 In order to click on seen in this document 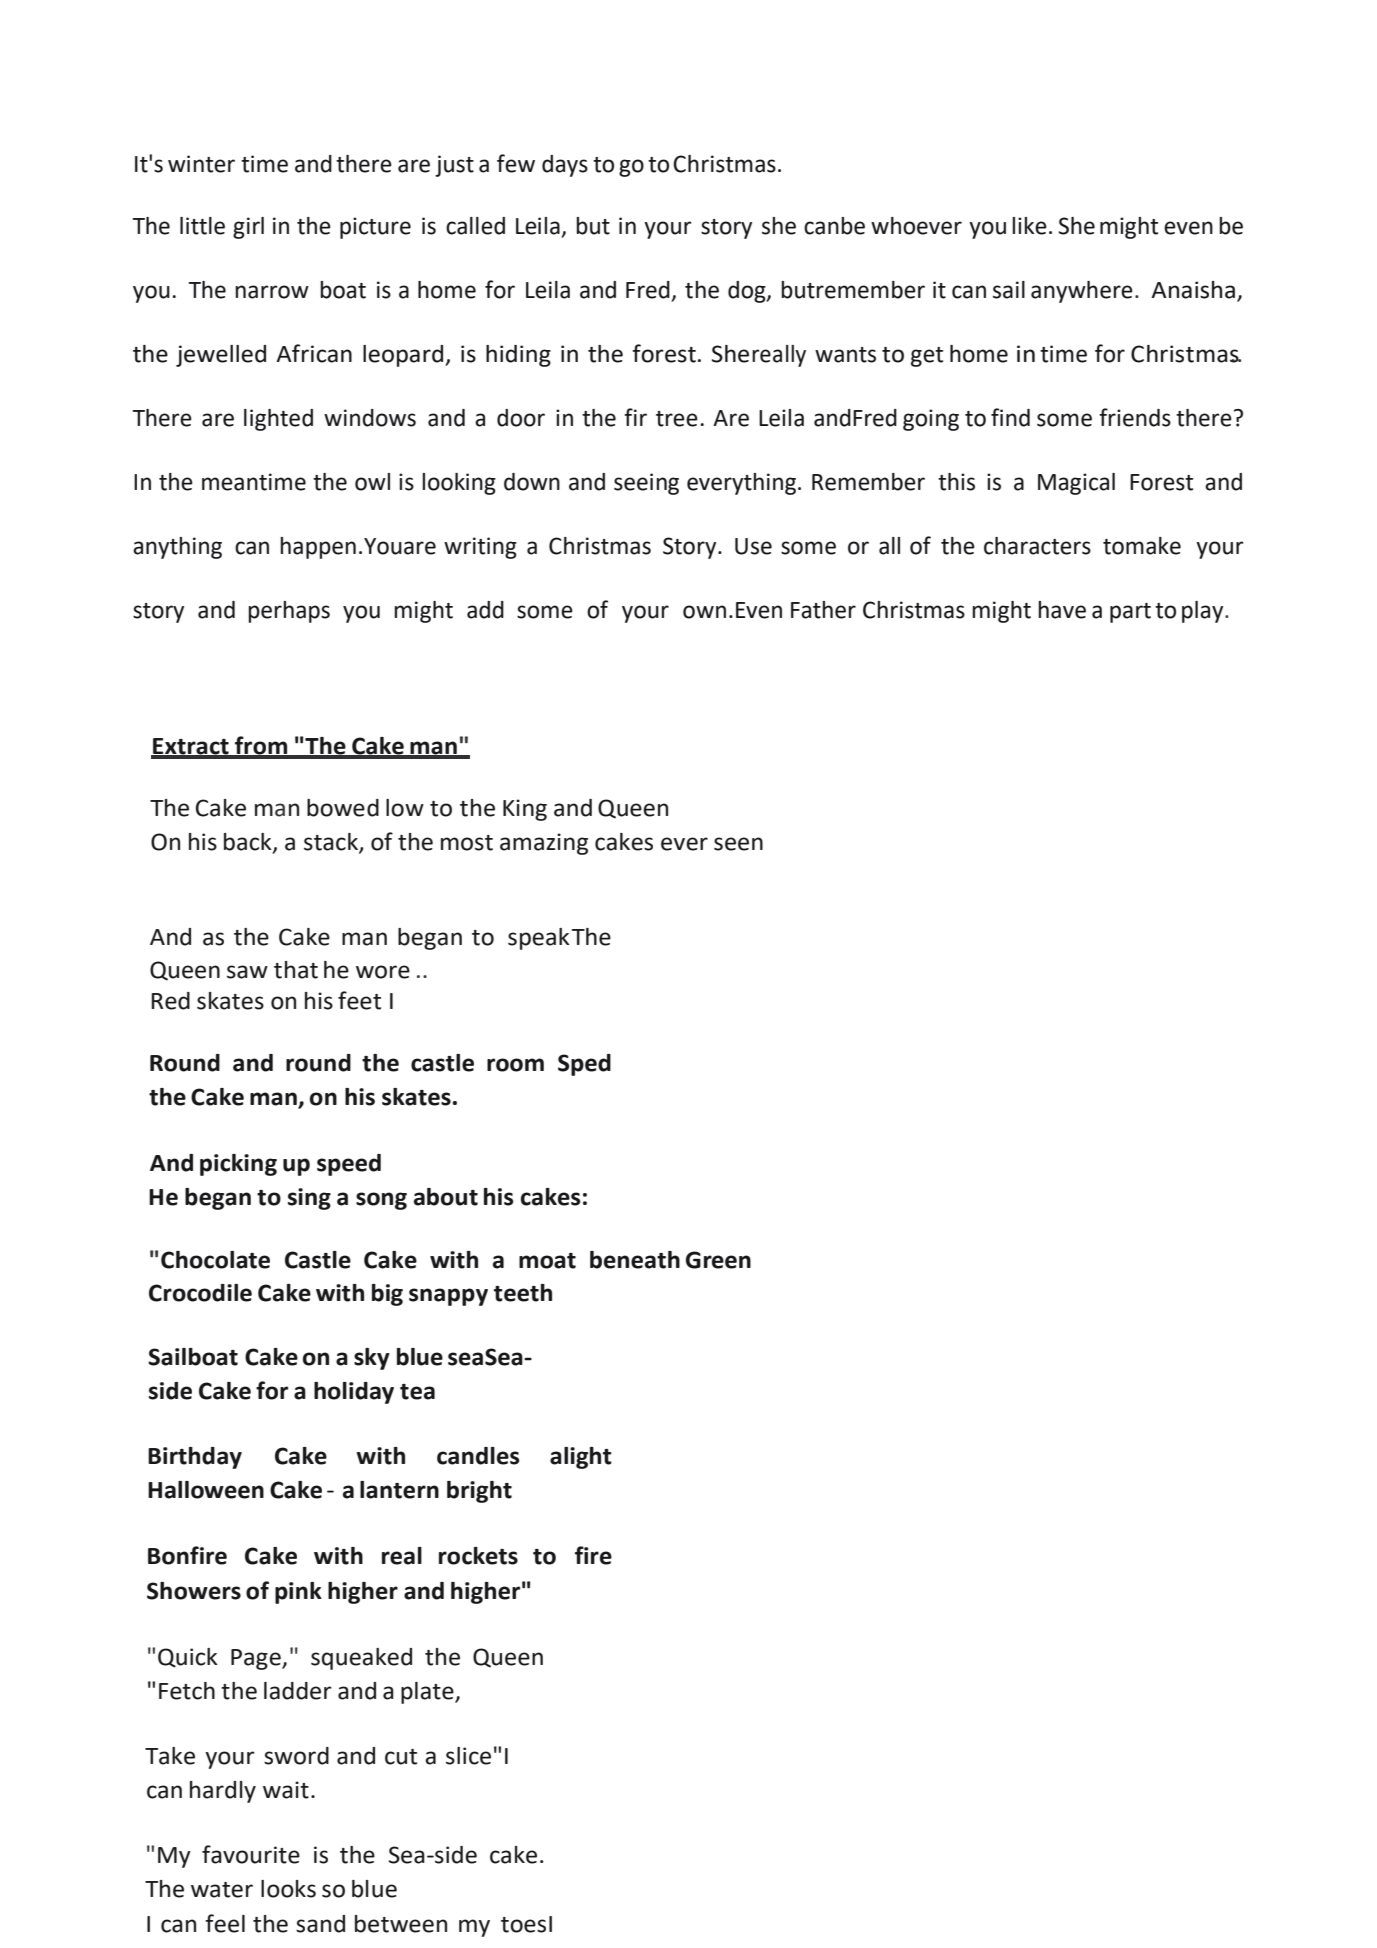, I will do `click(738, 844)`.
